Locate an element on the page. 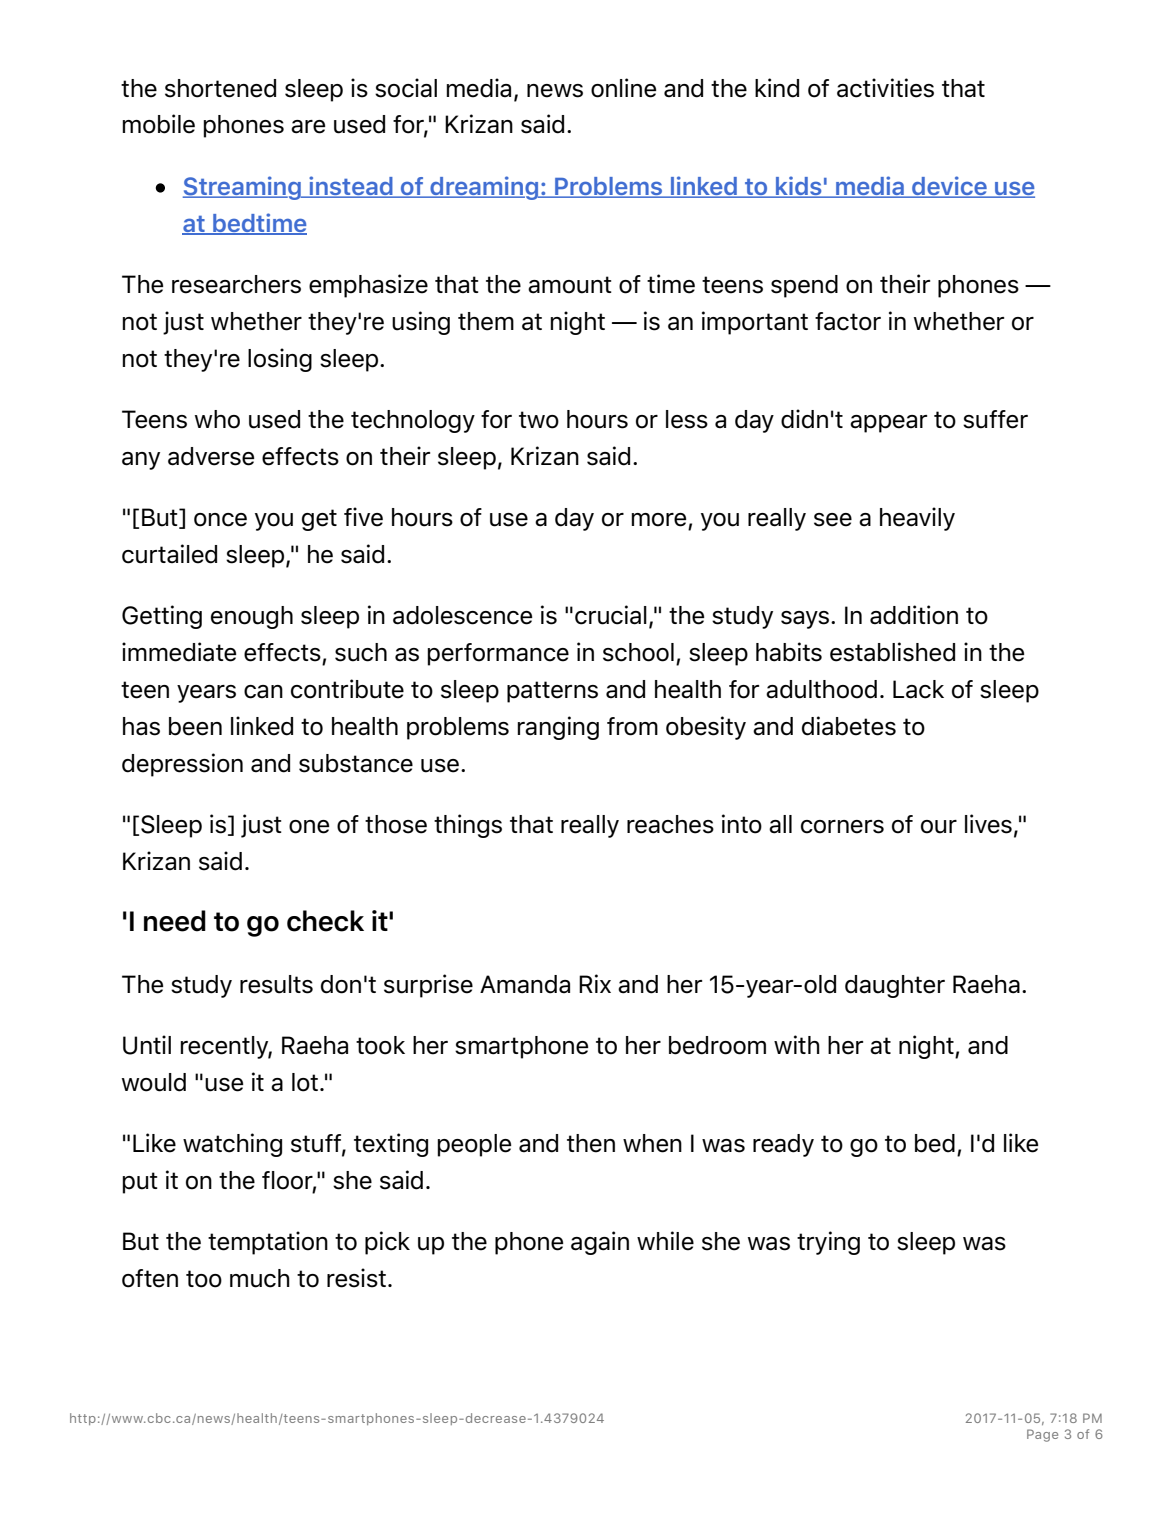 The image size is (1174, 1519). online is located at coordinates (623, 88).
